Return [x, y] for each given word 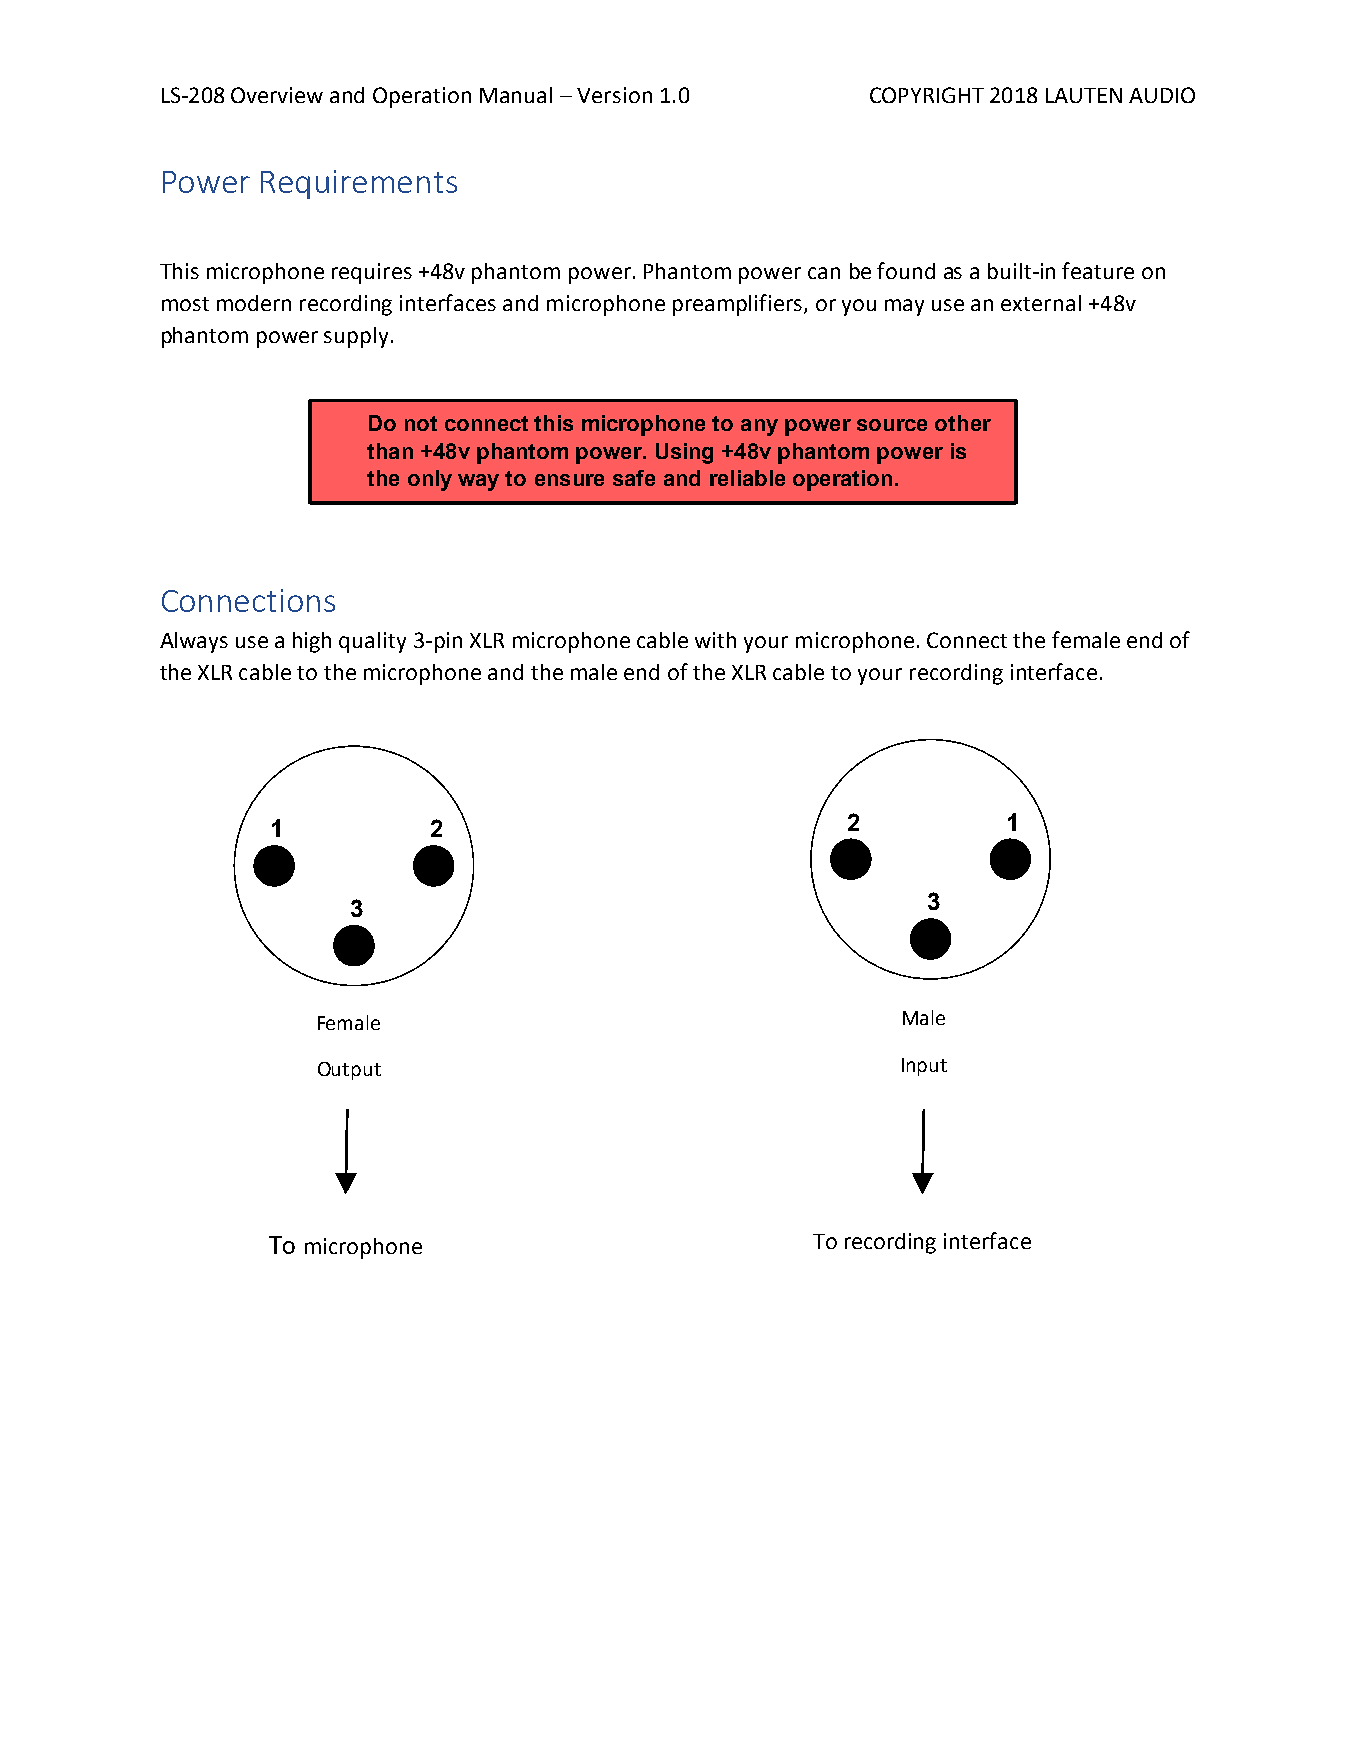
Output [349, 1071]
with [715, 640]
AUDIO [1162, 95]
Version [614, 95]
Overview [277, 95]
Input [924, 1067]
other [963, 423]
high [312, 642]
